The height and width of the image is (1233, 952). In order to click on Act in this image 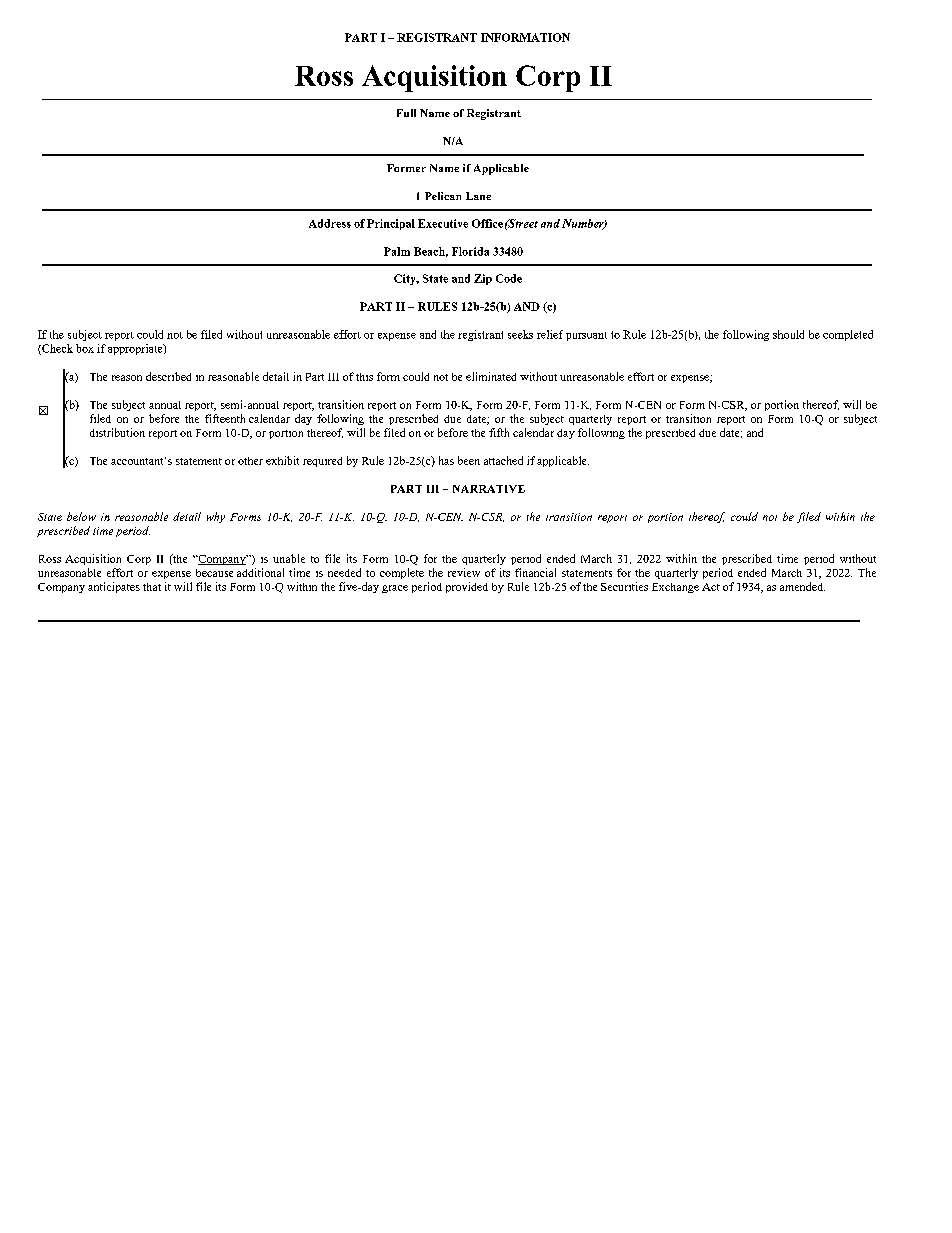, I will do `click(711, 587)`.
